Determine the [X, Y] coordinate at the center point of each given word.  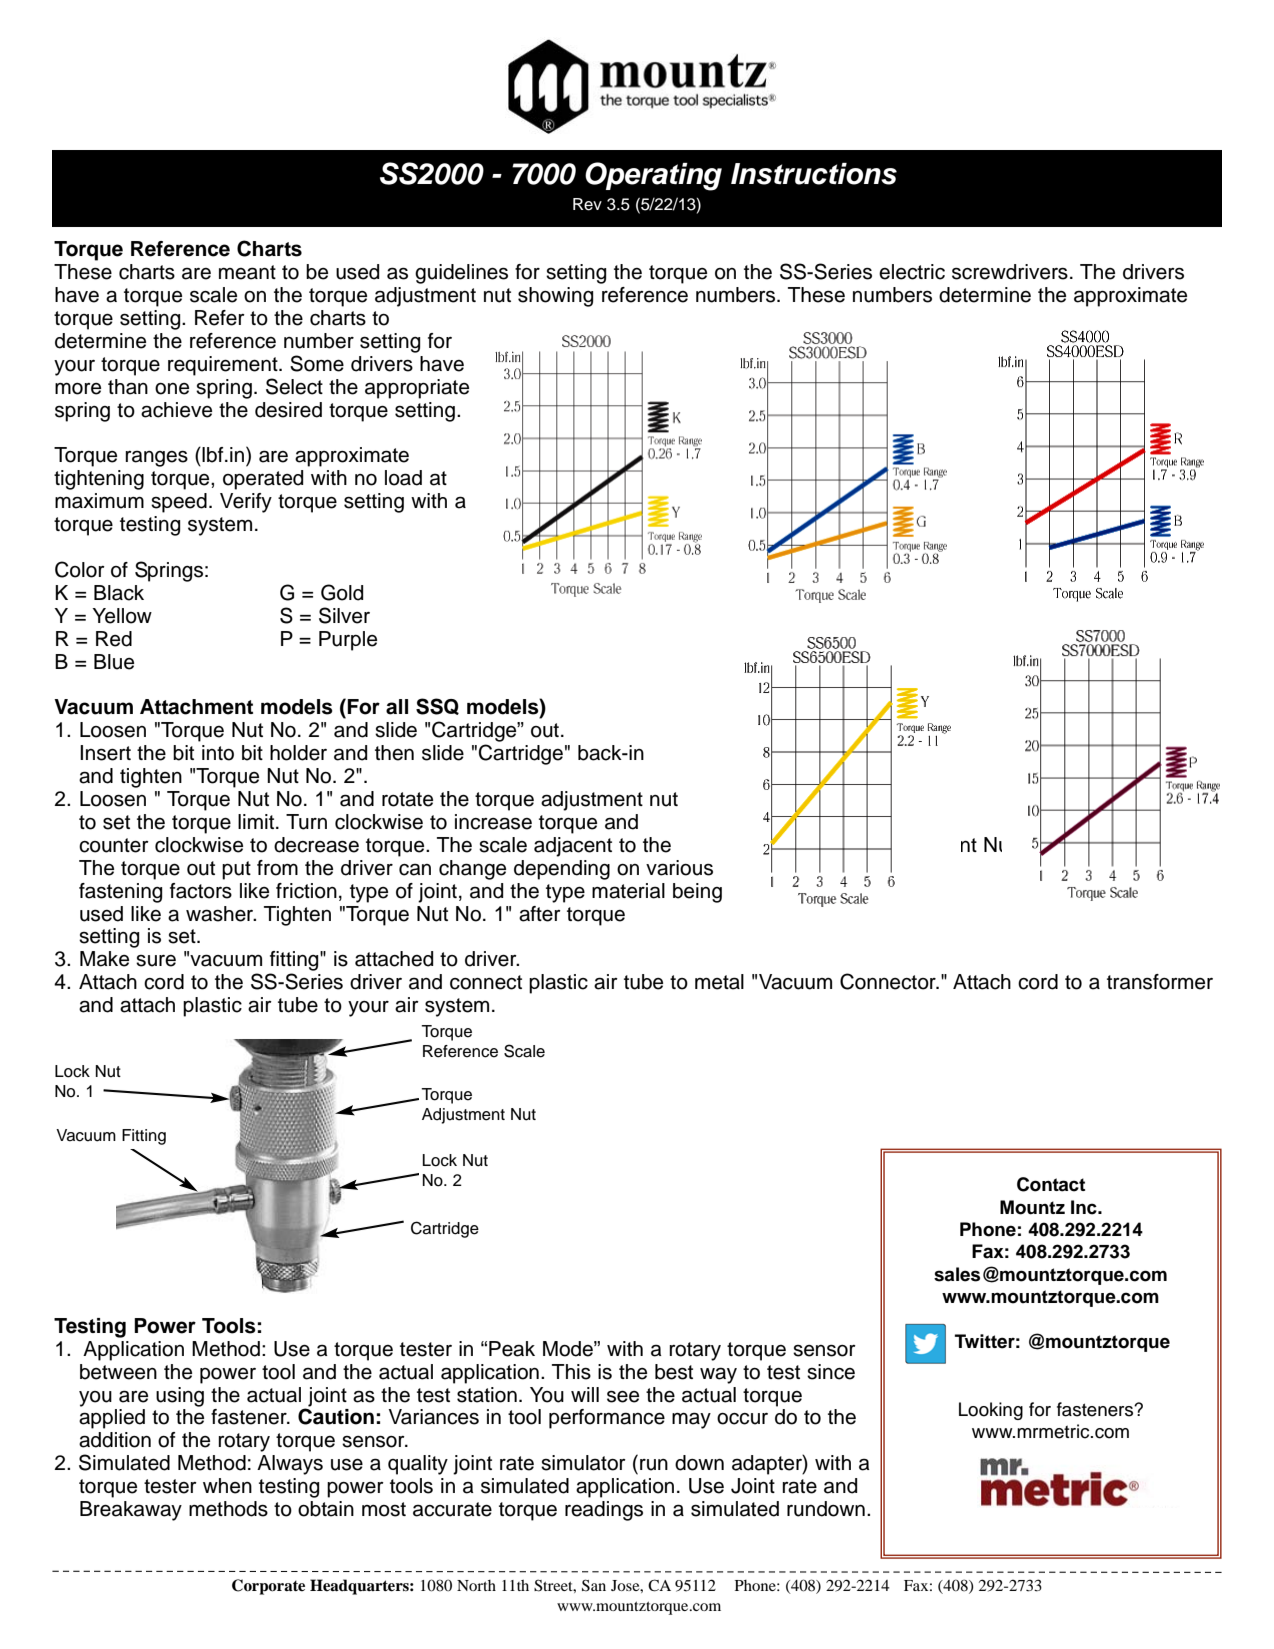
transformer [1160, 982]
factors [201, 891]
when [227, 1486]
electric [912, 272]
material [628, 891]
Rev [587, 204]
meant [247, 272]
